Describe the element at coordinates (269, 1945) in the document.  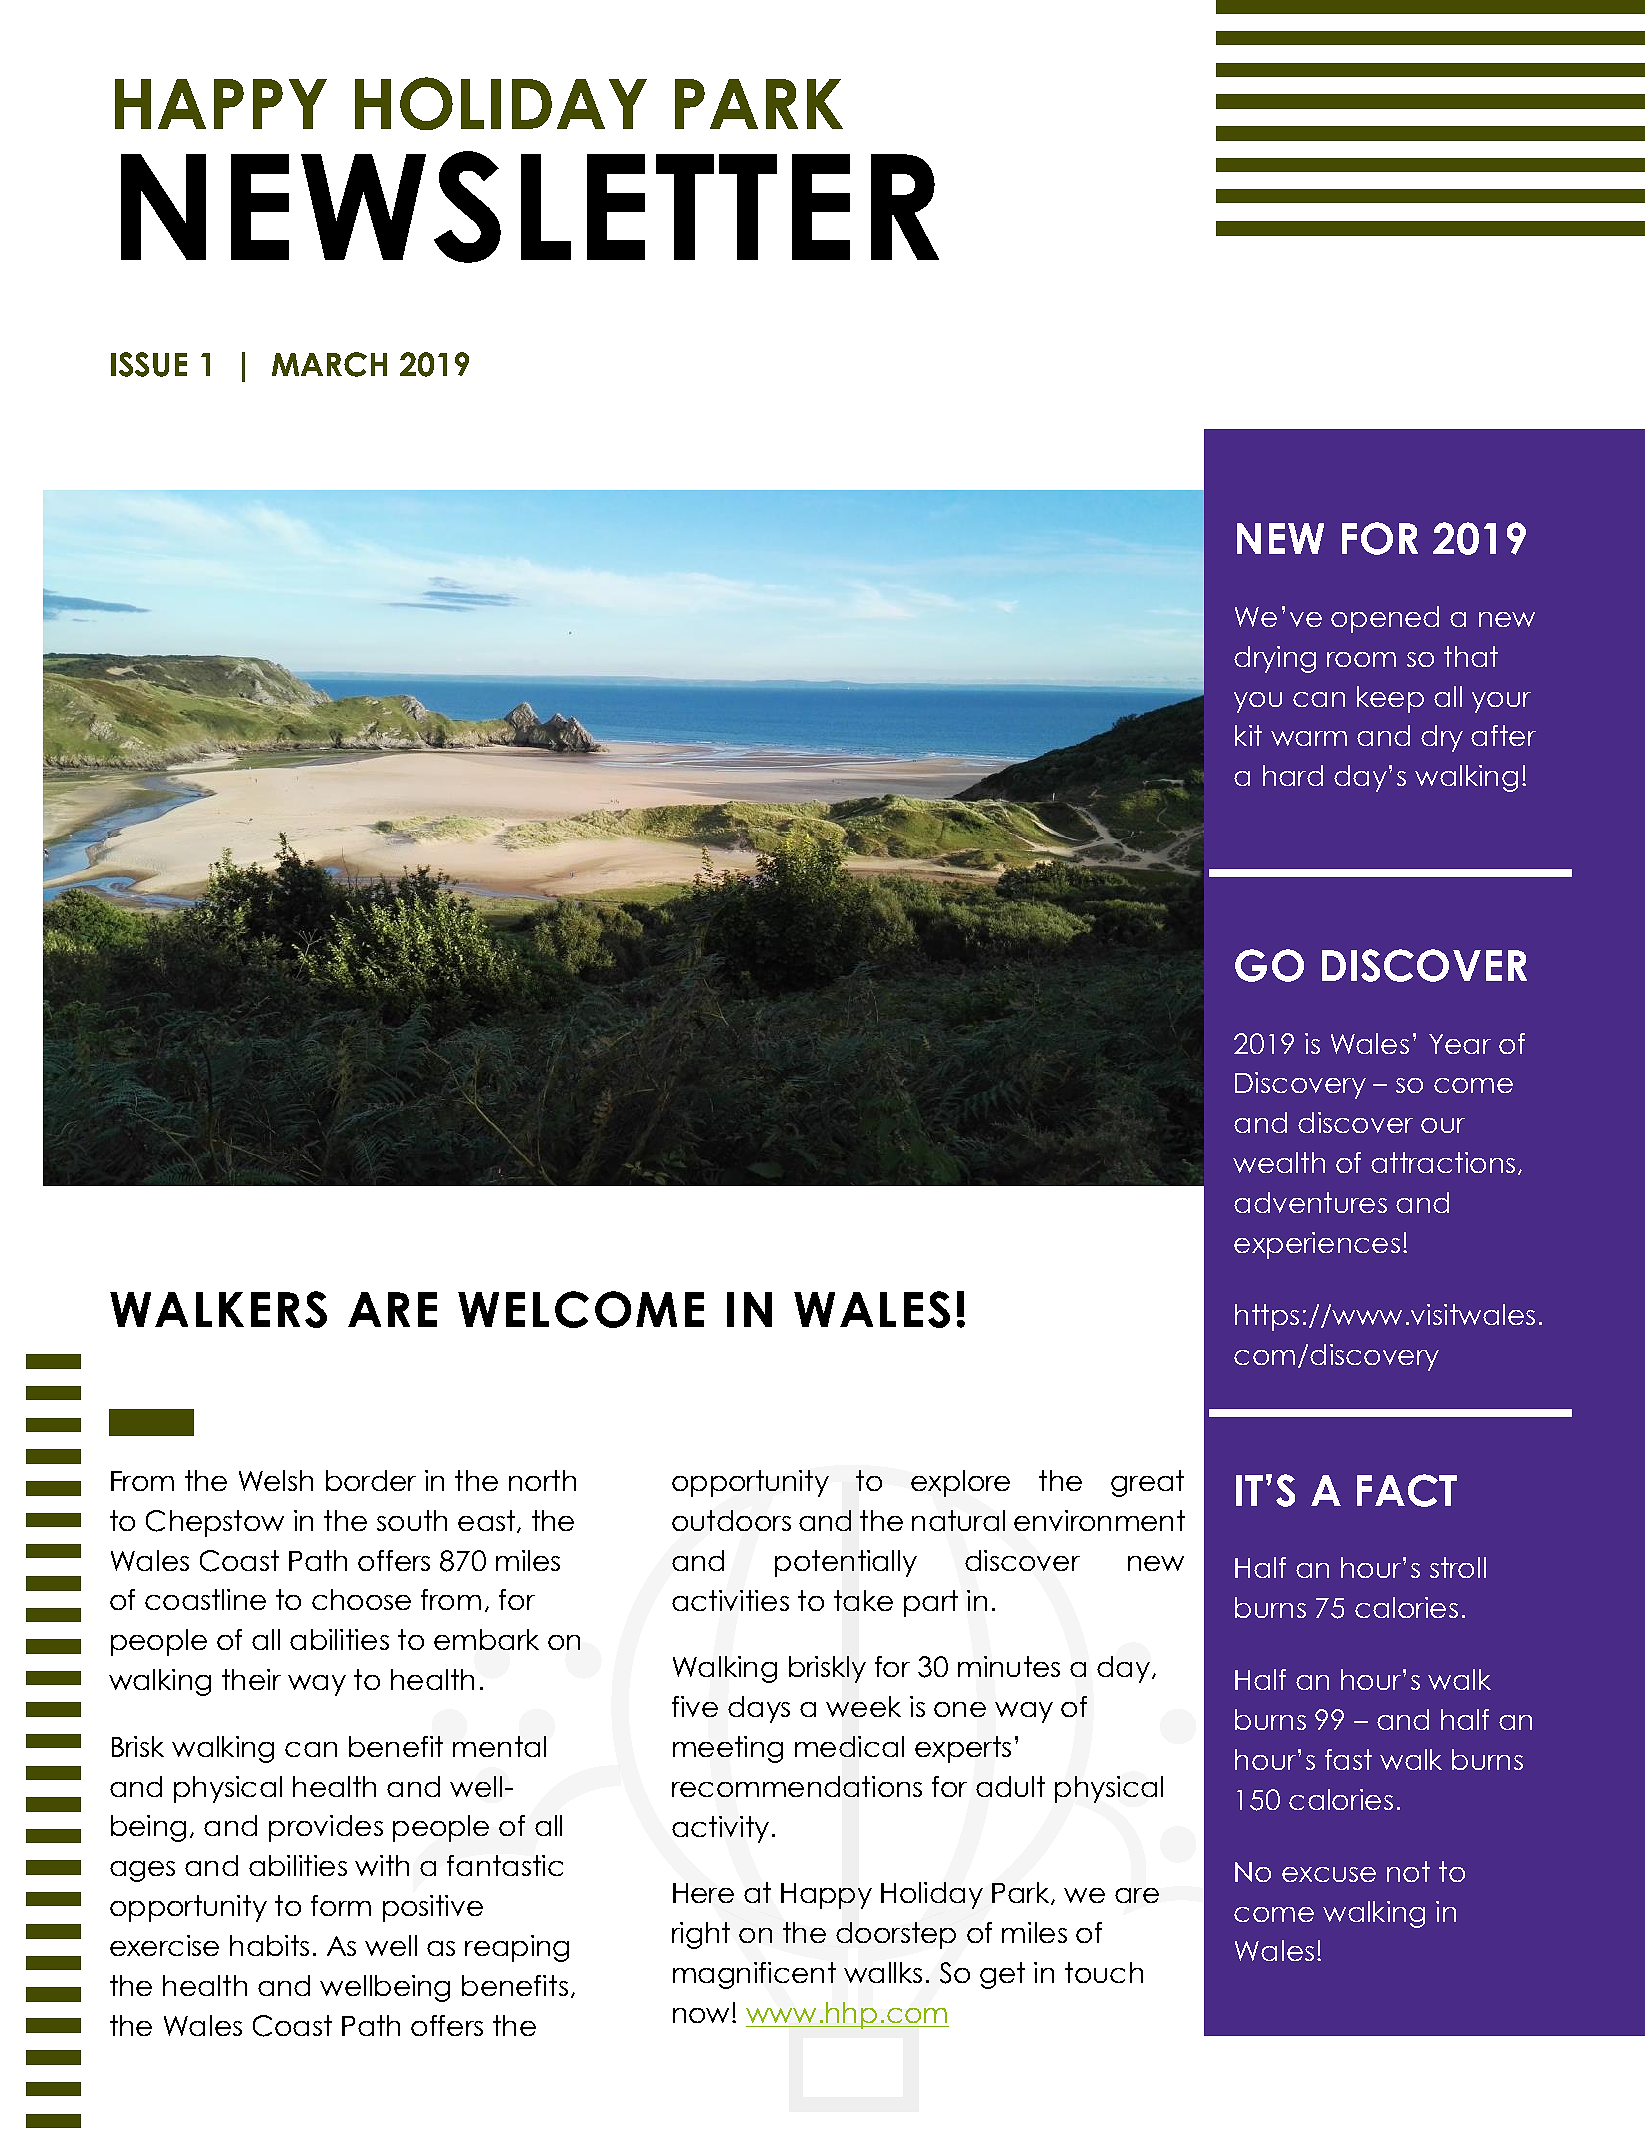
I see `habits` at that location.
